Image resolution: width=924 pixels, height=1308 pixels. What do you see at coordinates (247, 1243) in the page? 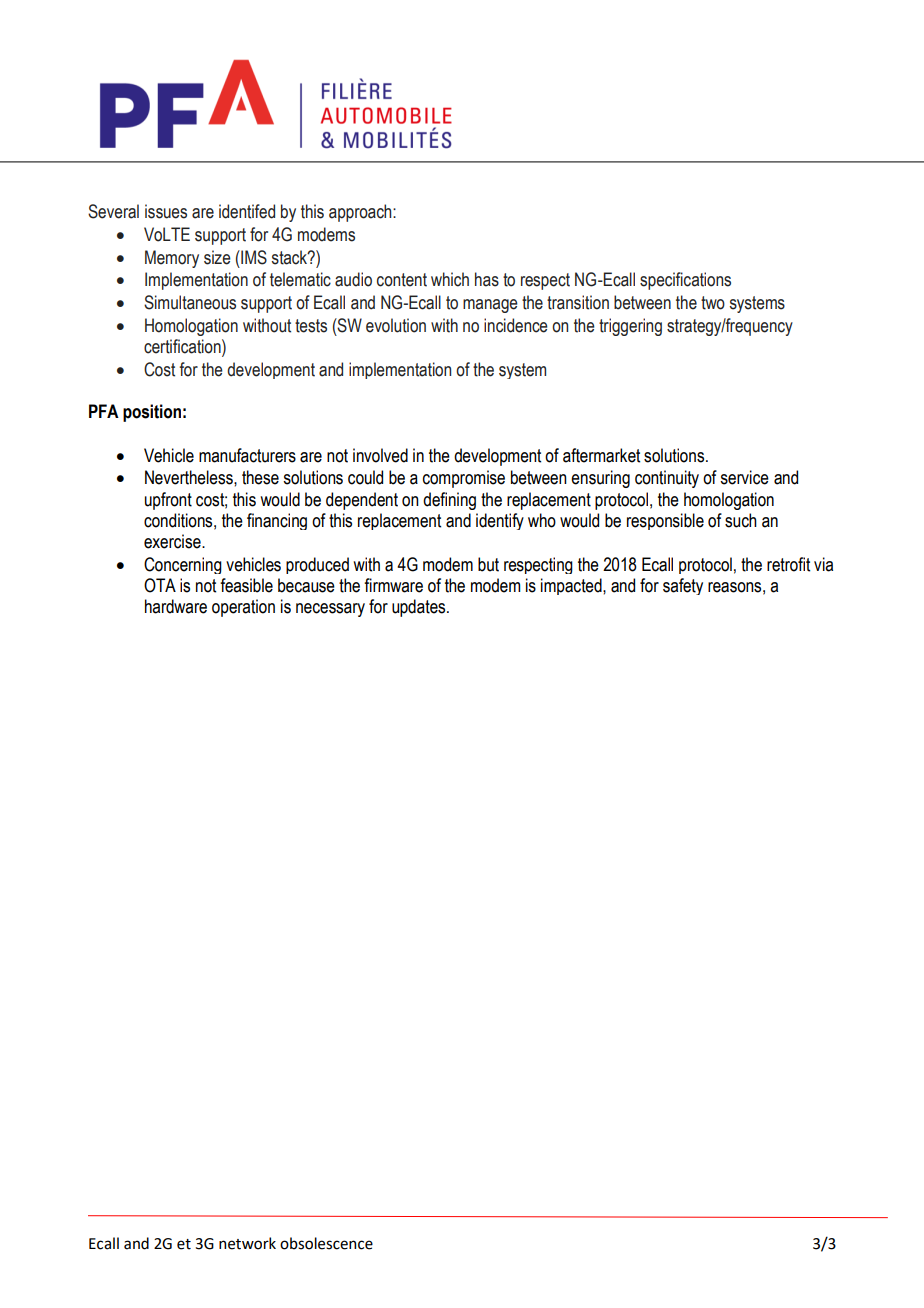
I see `network` at bounding box center [247, 1243].
